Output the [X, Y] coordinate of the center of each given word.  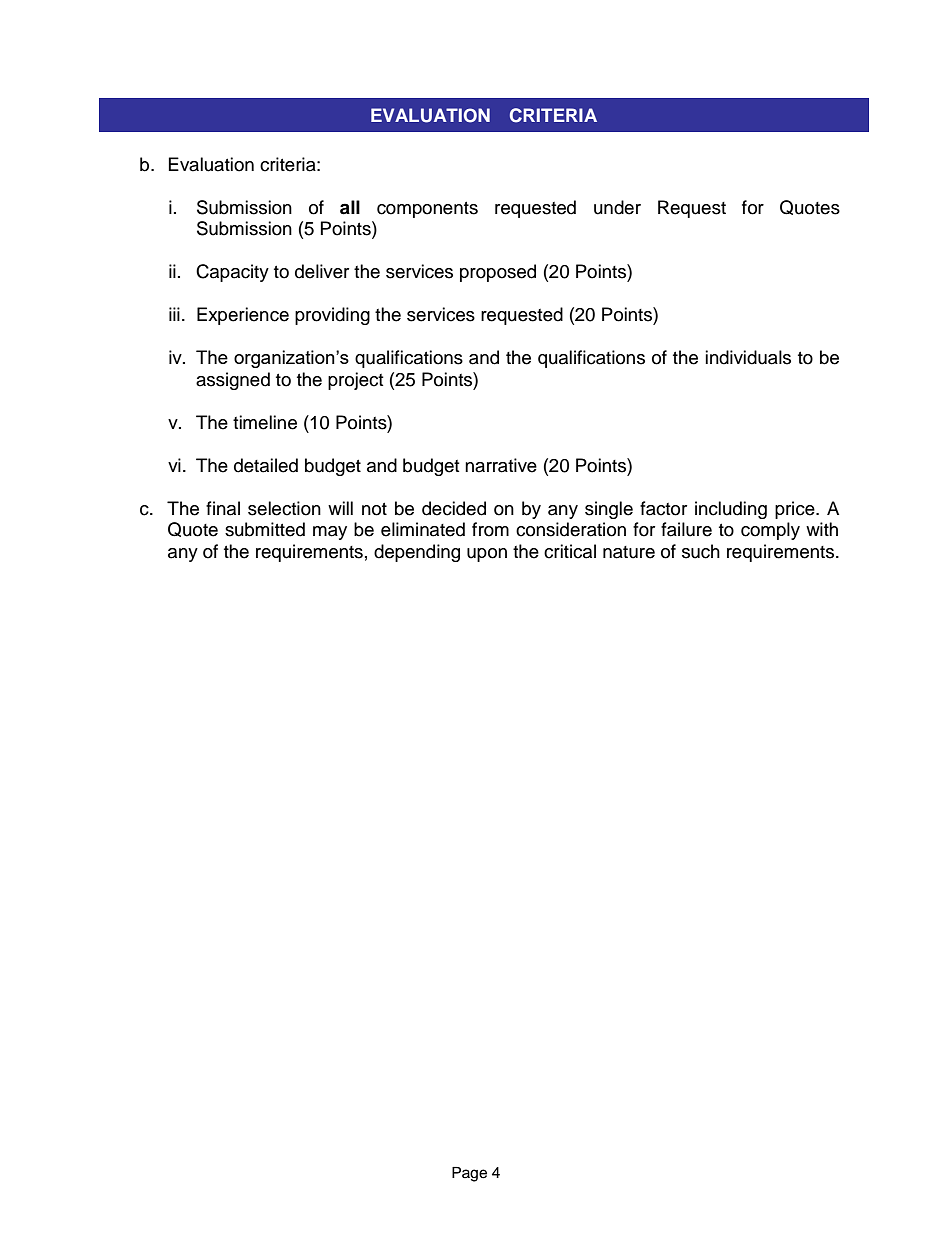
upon [487, 555]
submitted [265, 529]
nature [629, 552]
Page [469, 1174]
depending [417, 553]
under [617, 207]
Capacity [232, 273]
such [701, 551]
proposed [498, 273]
